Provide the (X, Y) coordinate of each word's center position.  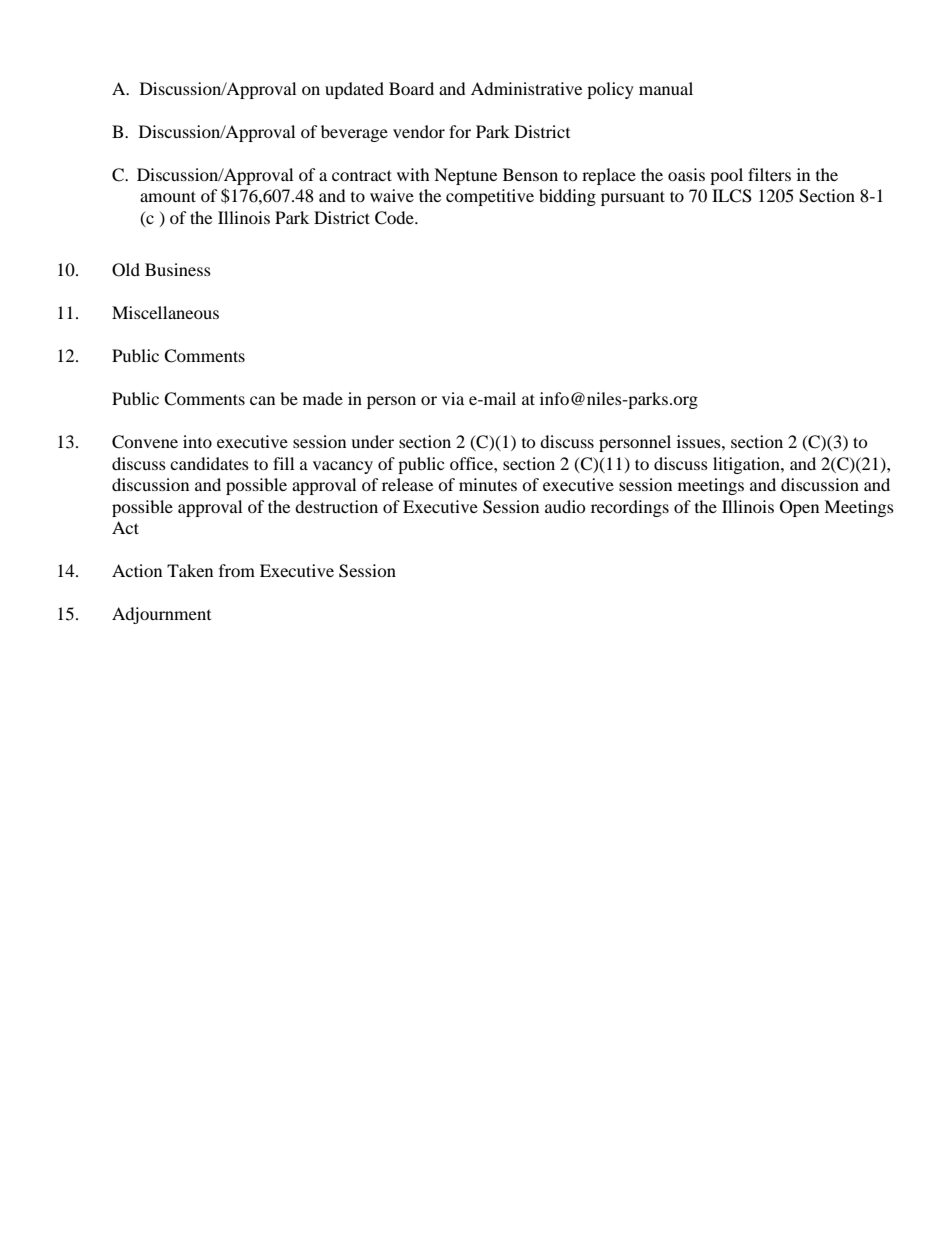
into (197, 441)
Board (411, 88)
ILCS (732, 196)
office (472, 463)
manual (666, 88)
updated (354, 90)
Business (178, 269)
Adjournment (161, 615)
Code (395, 218)
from (237, 570)
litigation (747, 465)
